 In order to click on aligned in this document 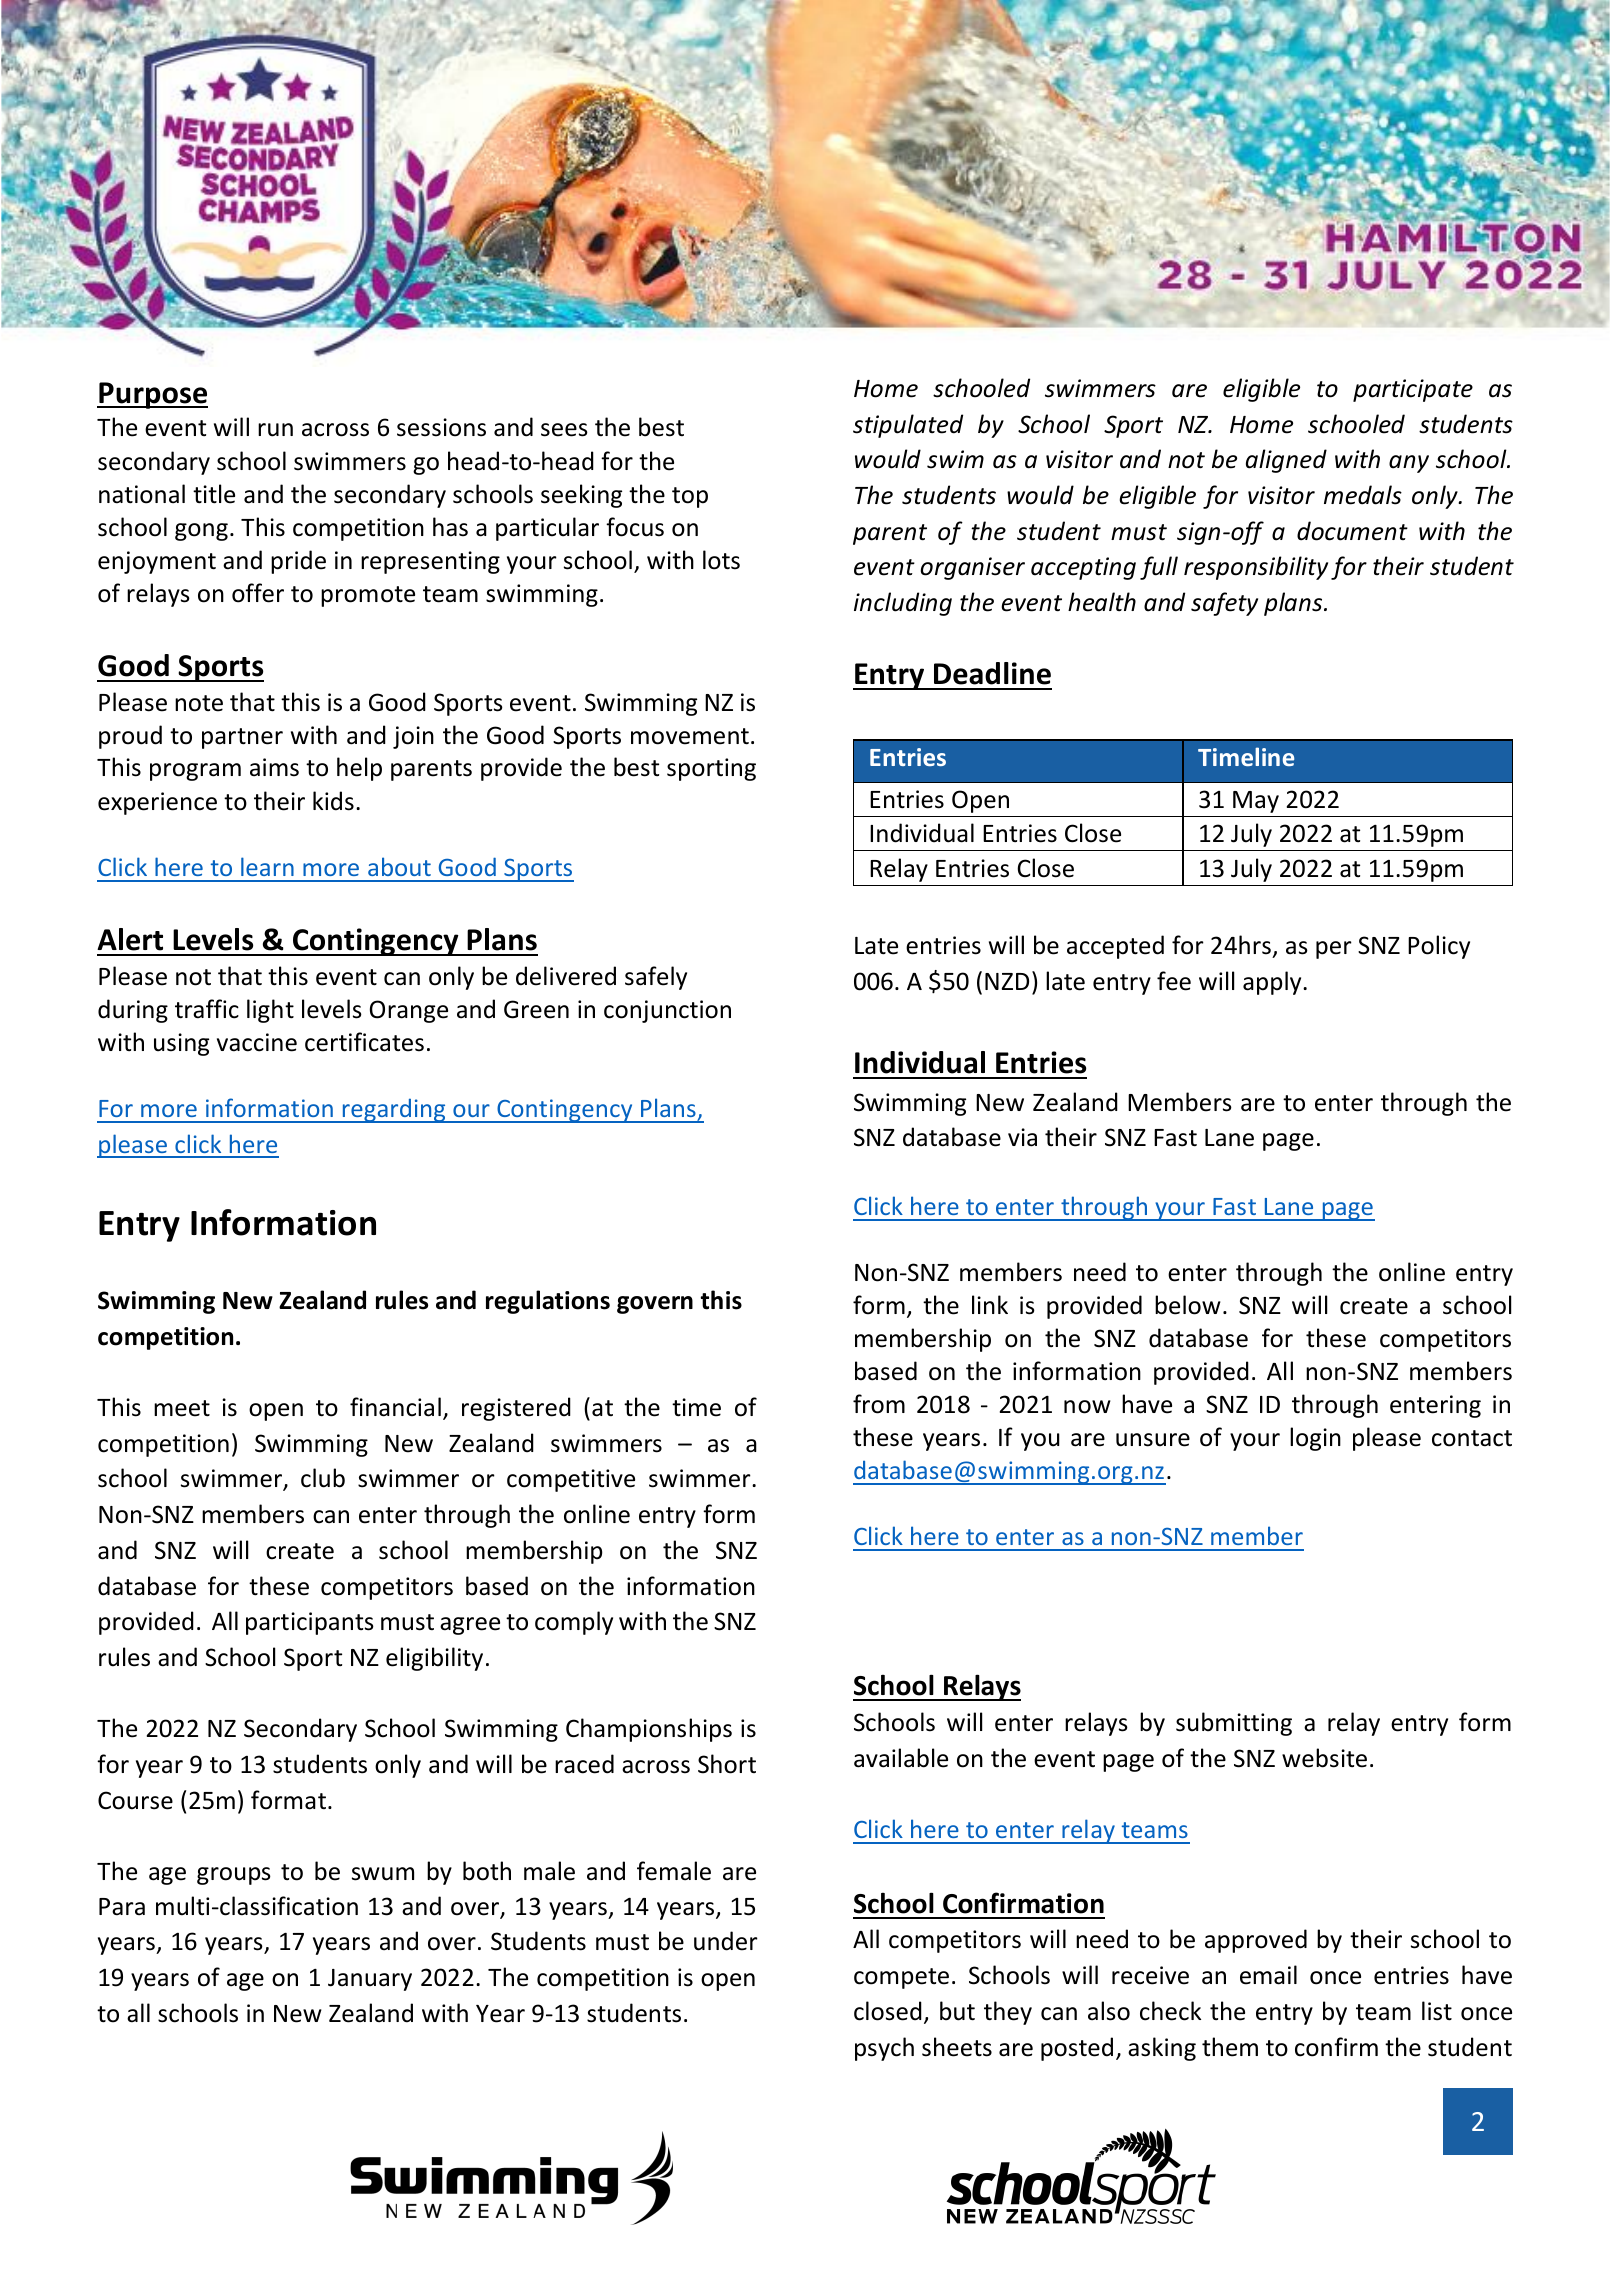, I will do `click(1286, 461)`.
